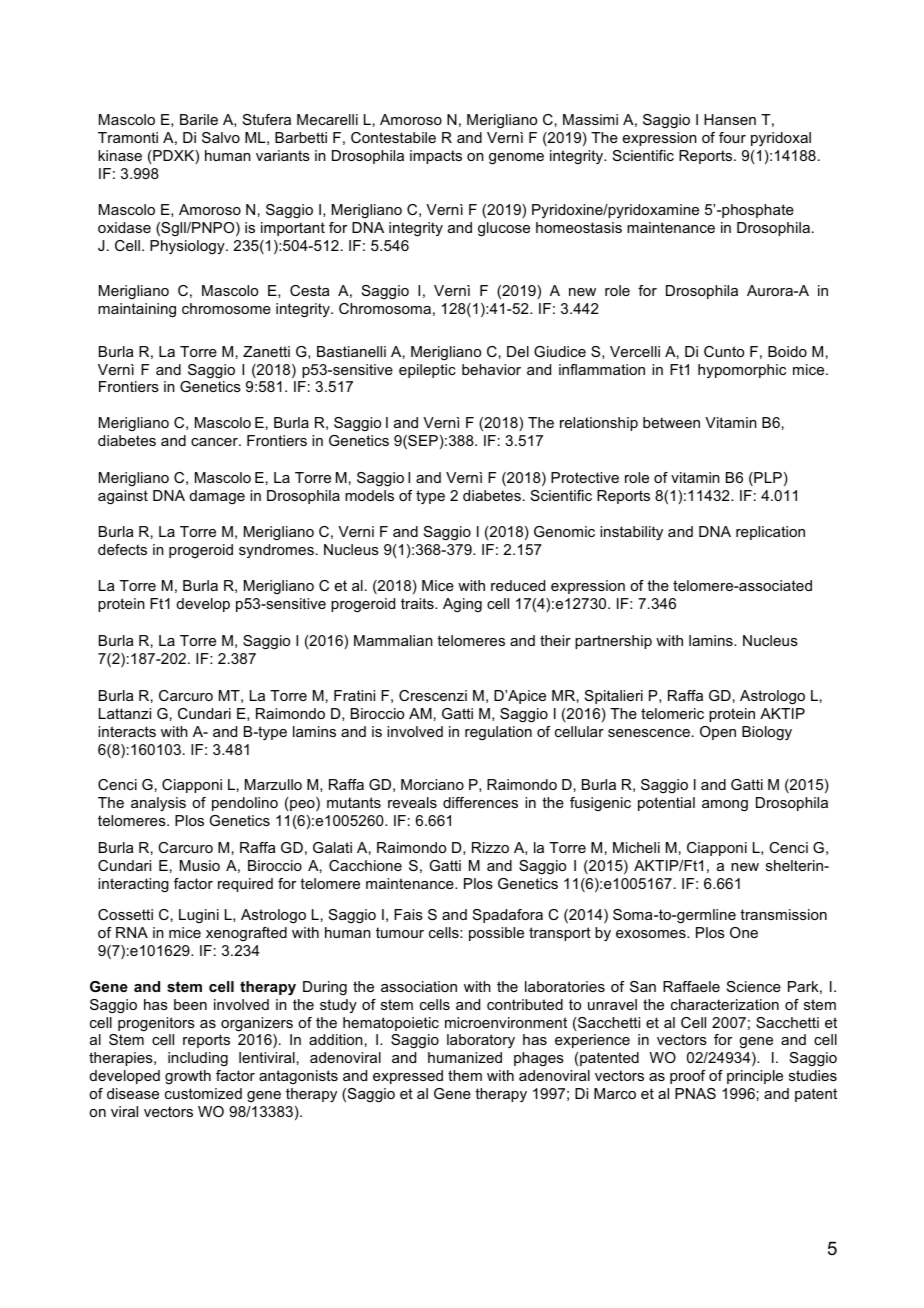 This document has height=1308, width=924. Describe the element at coordinates (490, 847) in the document. I see `Rizzo` at that location.
